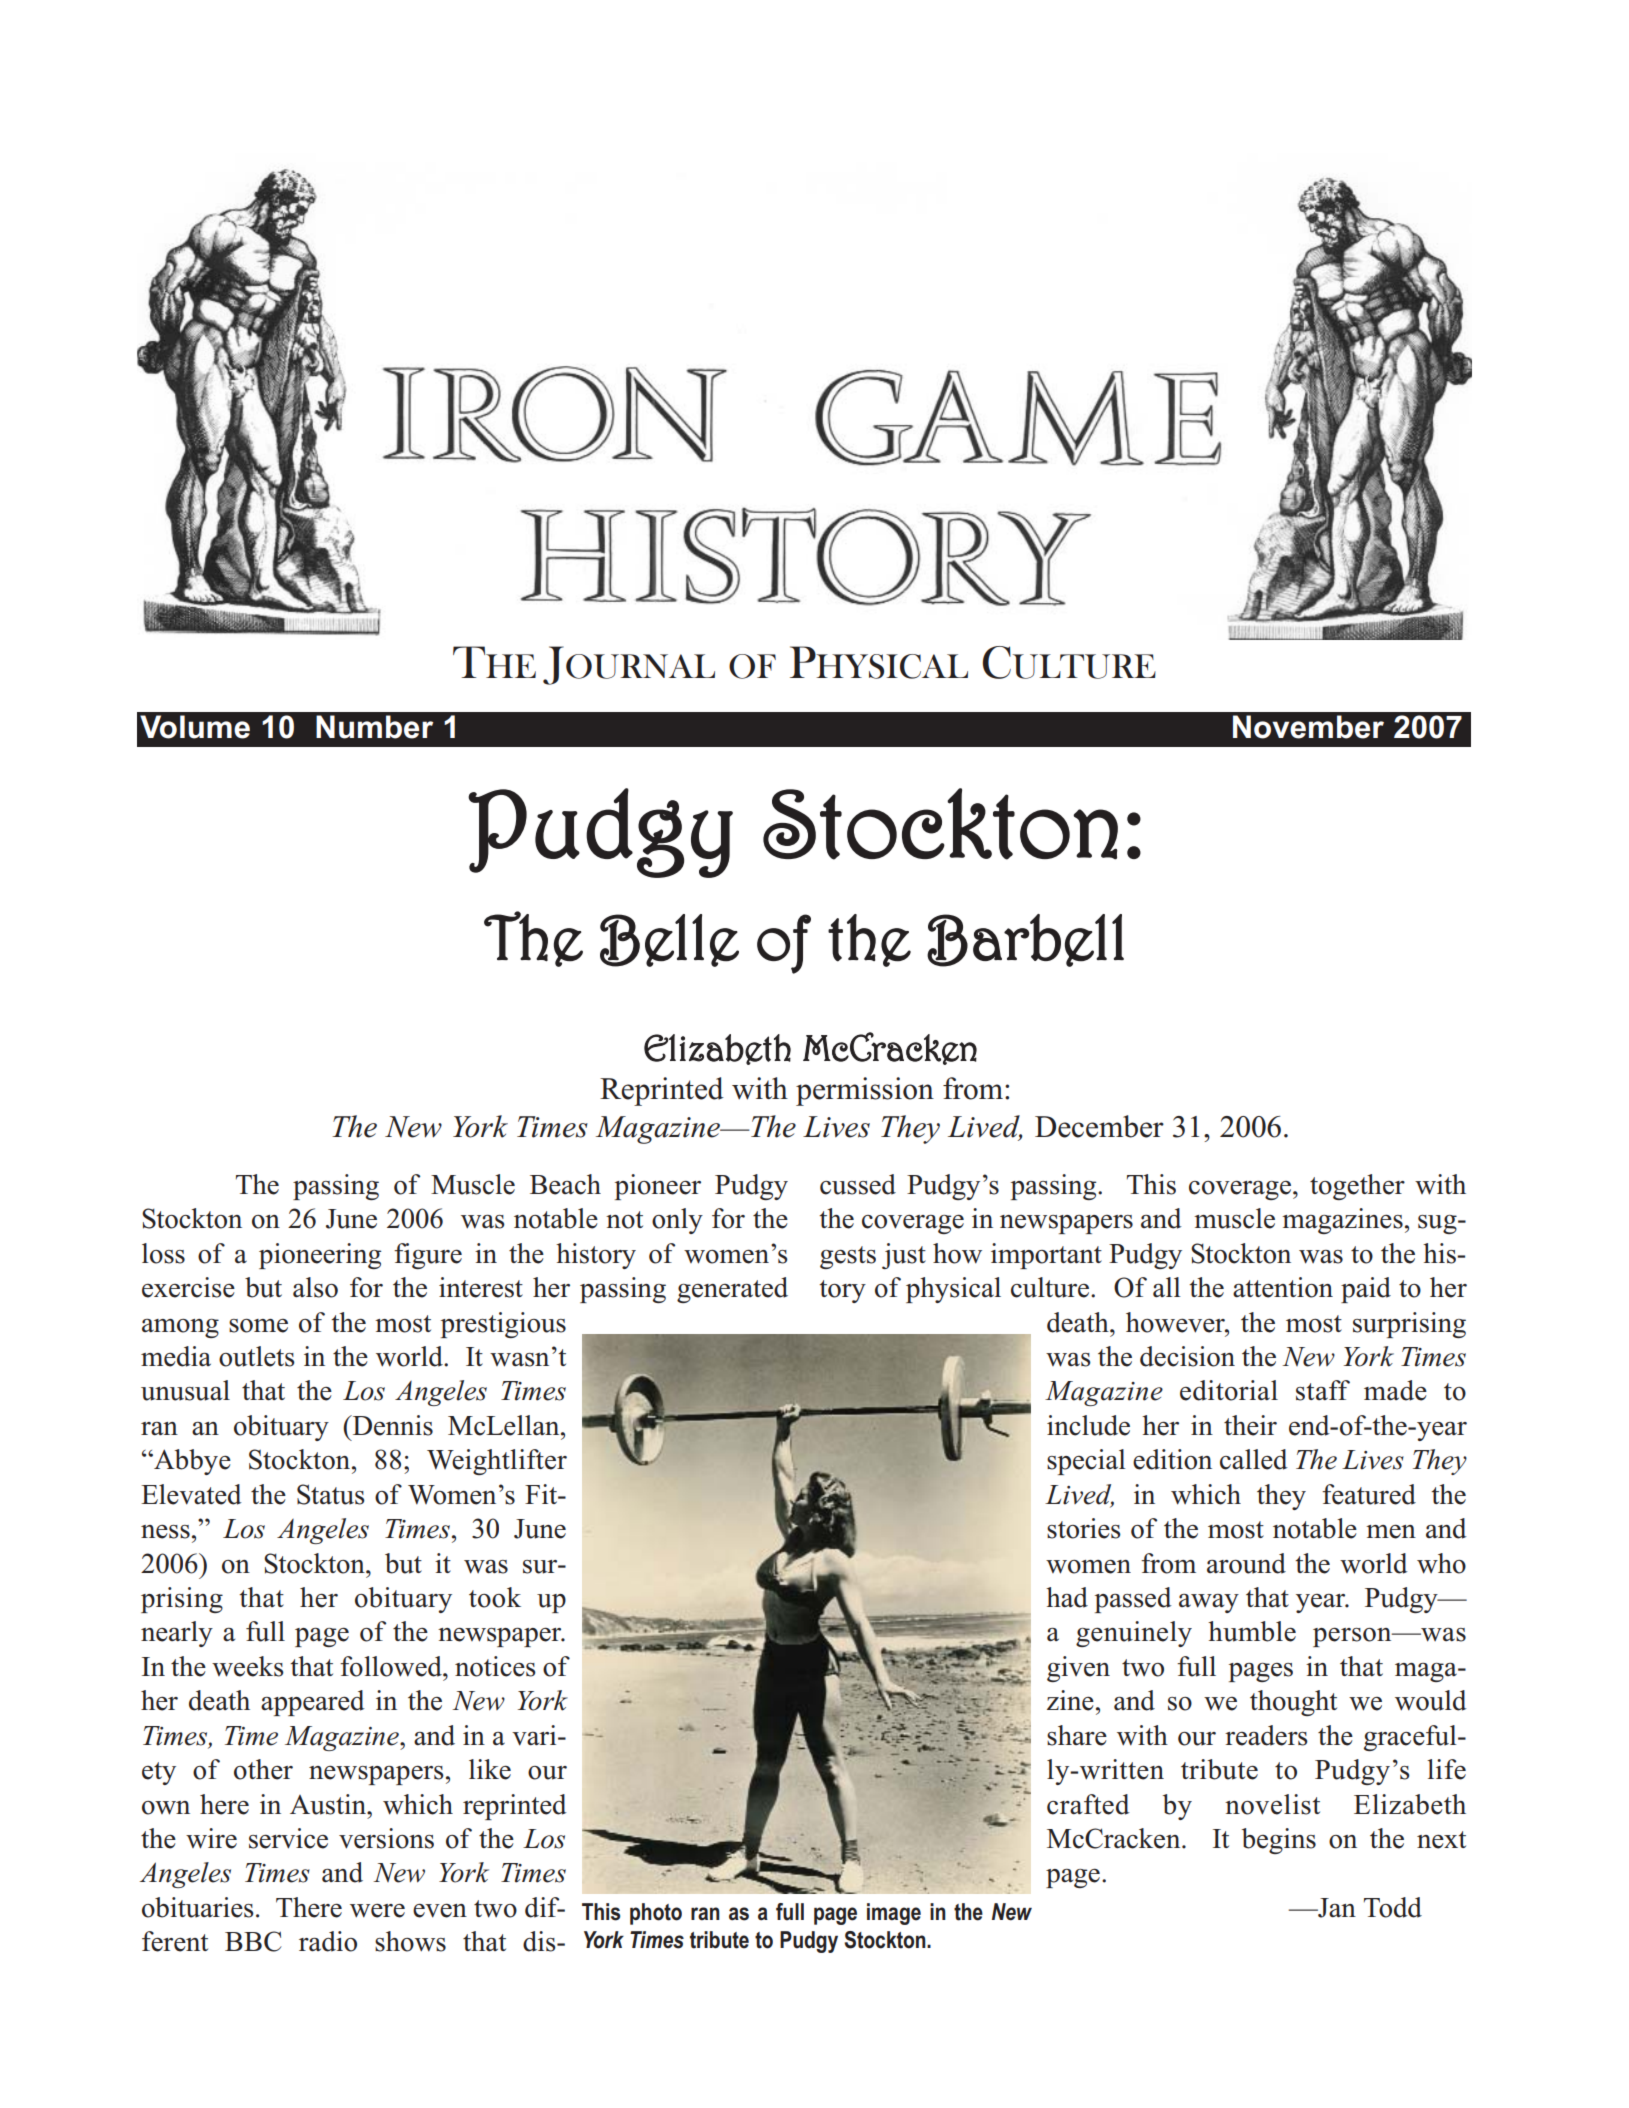  I want to click on generated, so click(732, 1290).
